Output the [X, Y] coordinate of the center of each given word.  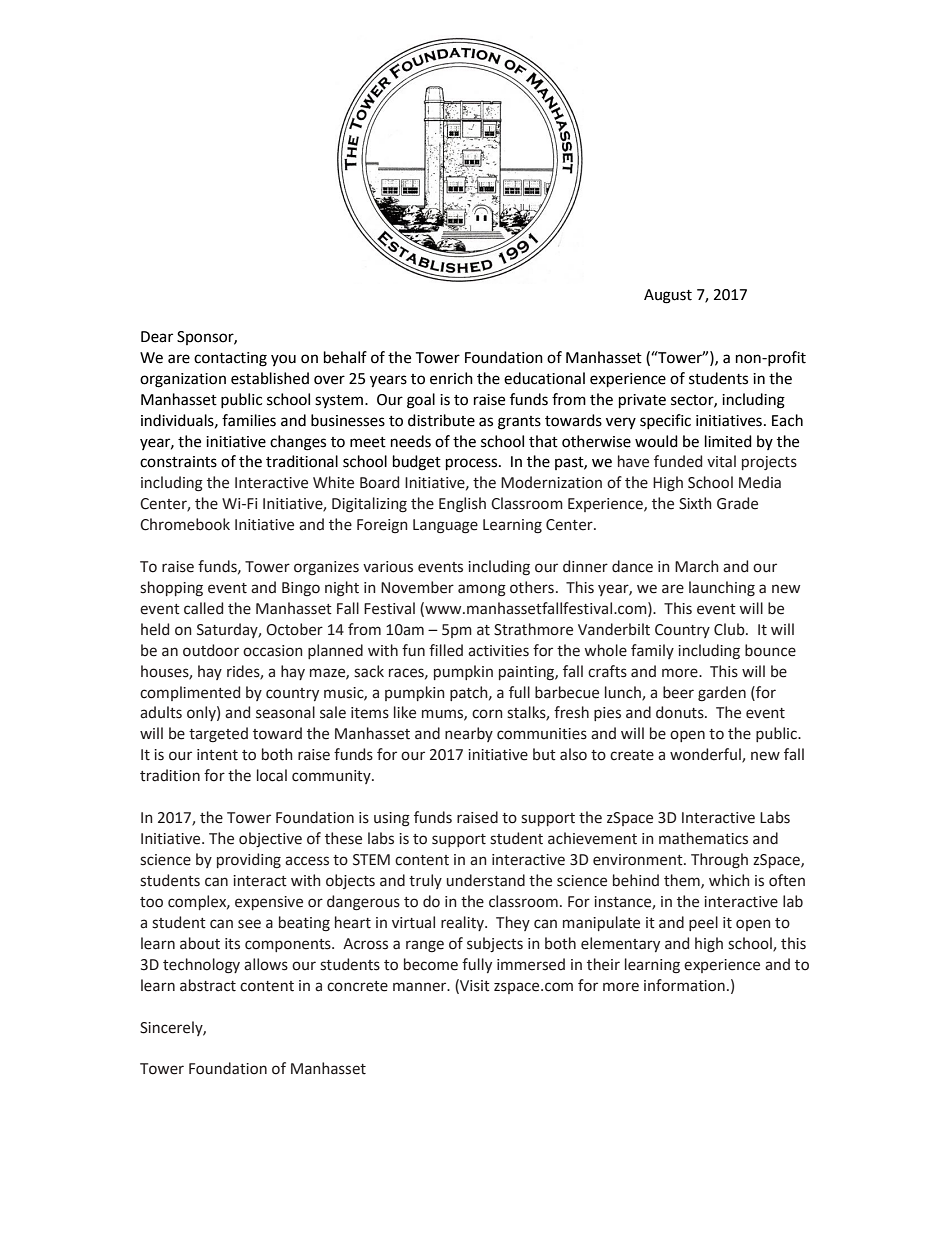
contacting [230, 359]
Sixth [695, 503]
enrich [451, 378]
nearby [469, 734]
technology [201, 966]
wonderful [706, 755]
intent [217, 755]
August [668, 296]
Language [445, 526]
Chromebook [185, 524]
